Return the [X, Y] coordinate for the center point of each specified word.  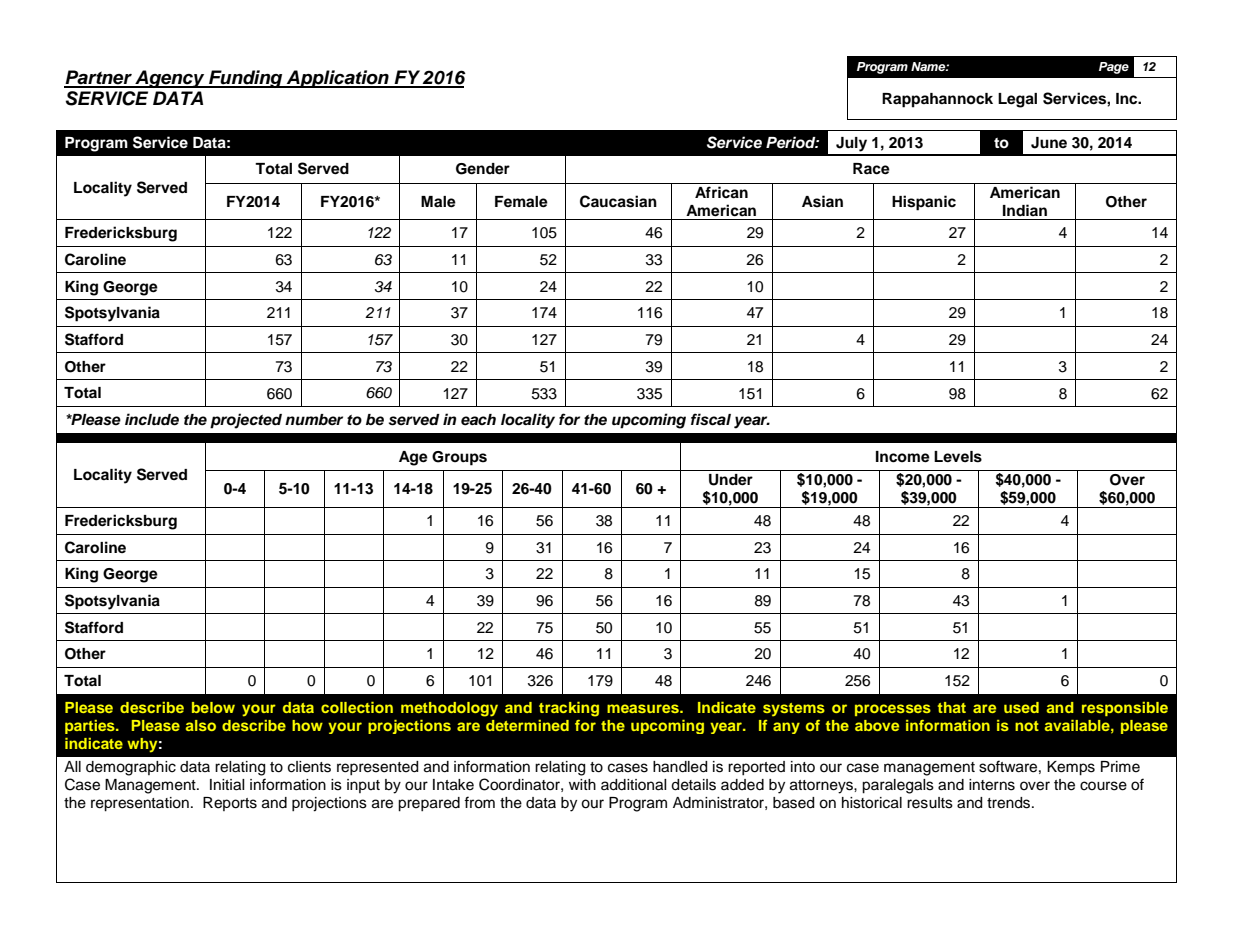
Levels [958, 457]
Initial [227, 785]
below [213, 707]
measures [644, 708]
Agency [170, 79]
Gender [483, 169]
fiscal [711, 419]
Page [1114, 68]
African [721, 192]
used [1021, 707]
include [152, 419]
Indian [1025, 210]
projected [246, 421]
